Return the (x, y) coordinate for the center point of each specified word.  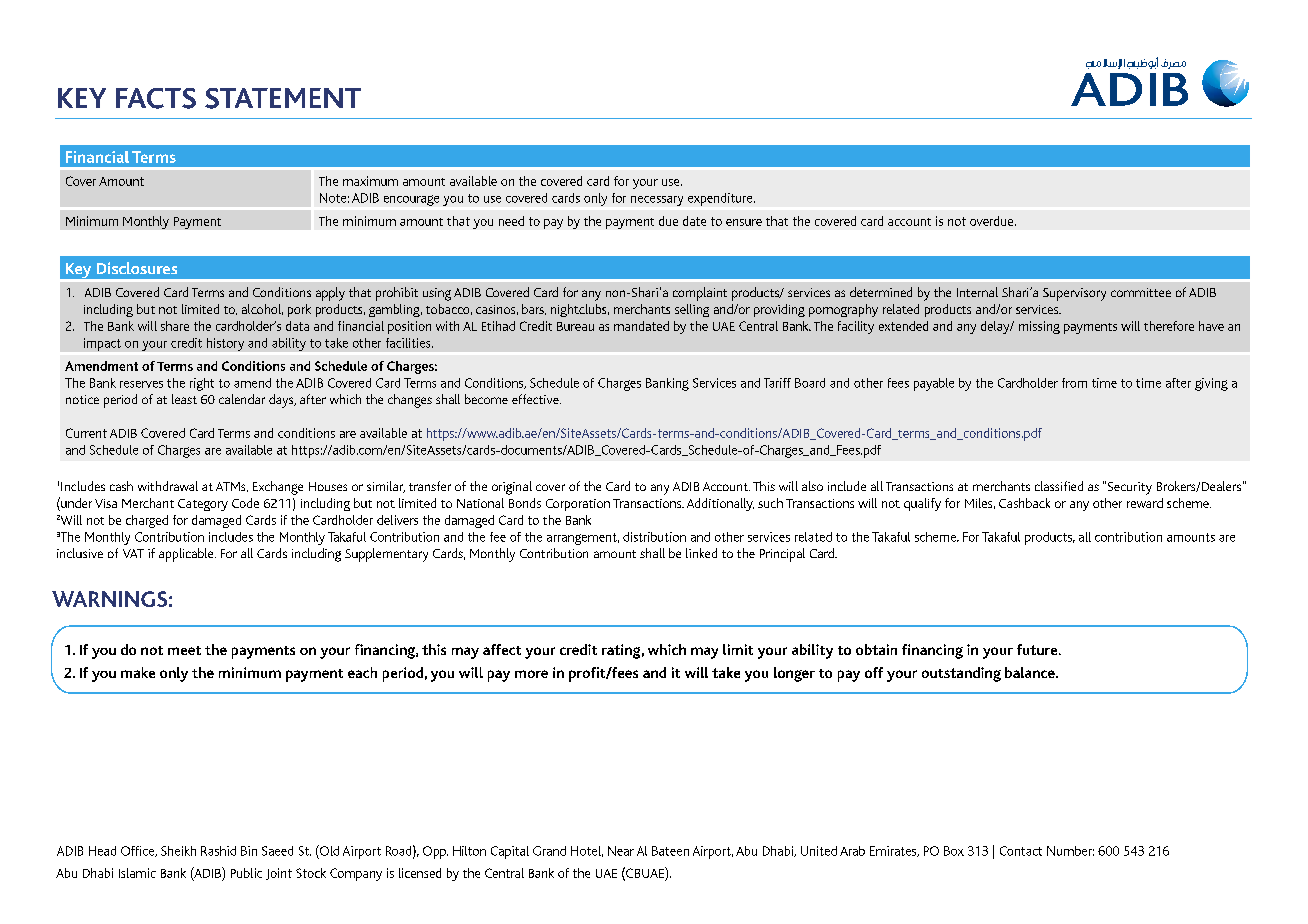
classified (1059, 486)
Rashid (218, 851)
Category (203, 505)
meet (184, 650)
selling (692, 310)
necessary (657, 201)
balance (1031, 672)
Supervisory (1074, 294)
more (531, 674)
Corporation (578, 505)
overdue (993, 221)
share (175, 326)
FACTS (156, 98)
